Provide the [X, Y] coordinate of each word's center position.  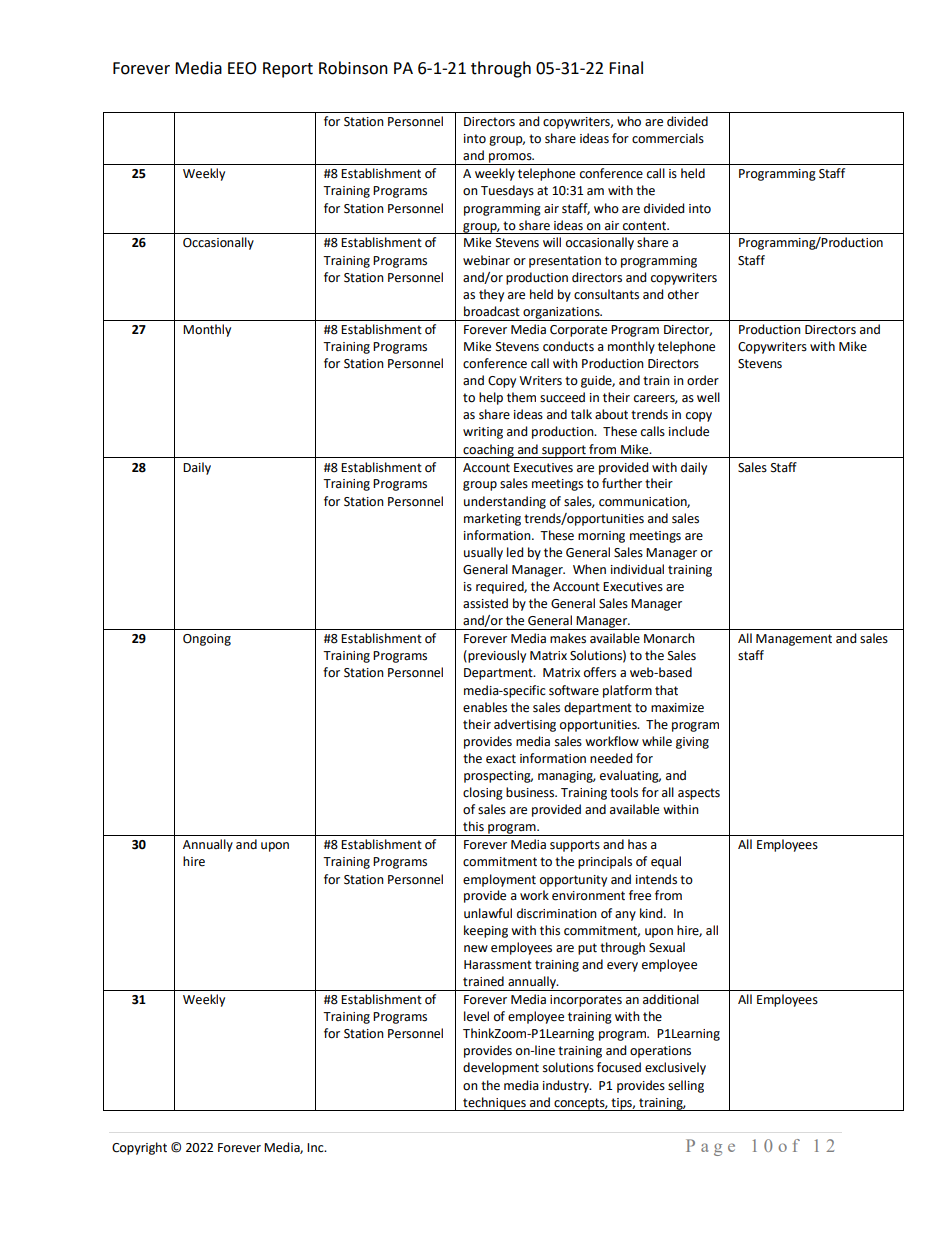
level [476, 1016]
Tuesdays [507, 191]
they [491, 295]
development [501, 1068]
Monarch [669, 638]
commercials [668, 138]
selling [686, 1086]
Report [288, 70]
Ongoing [207, 640]
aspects [699, 794]
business [531, 792]
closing [483, 793]
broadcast [492, 311]
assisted [485, 603]
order [703, 380]
